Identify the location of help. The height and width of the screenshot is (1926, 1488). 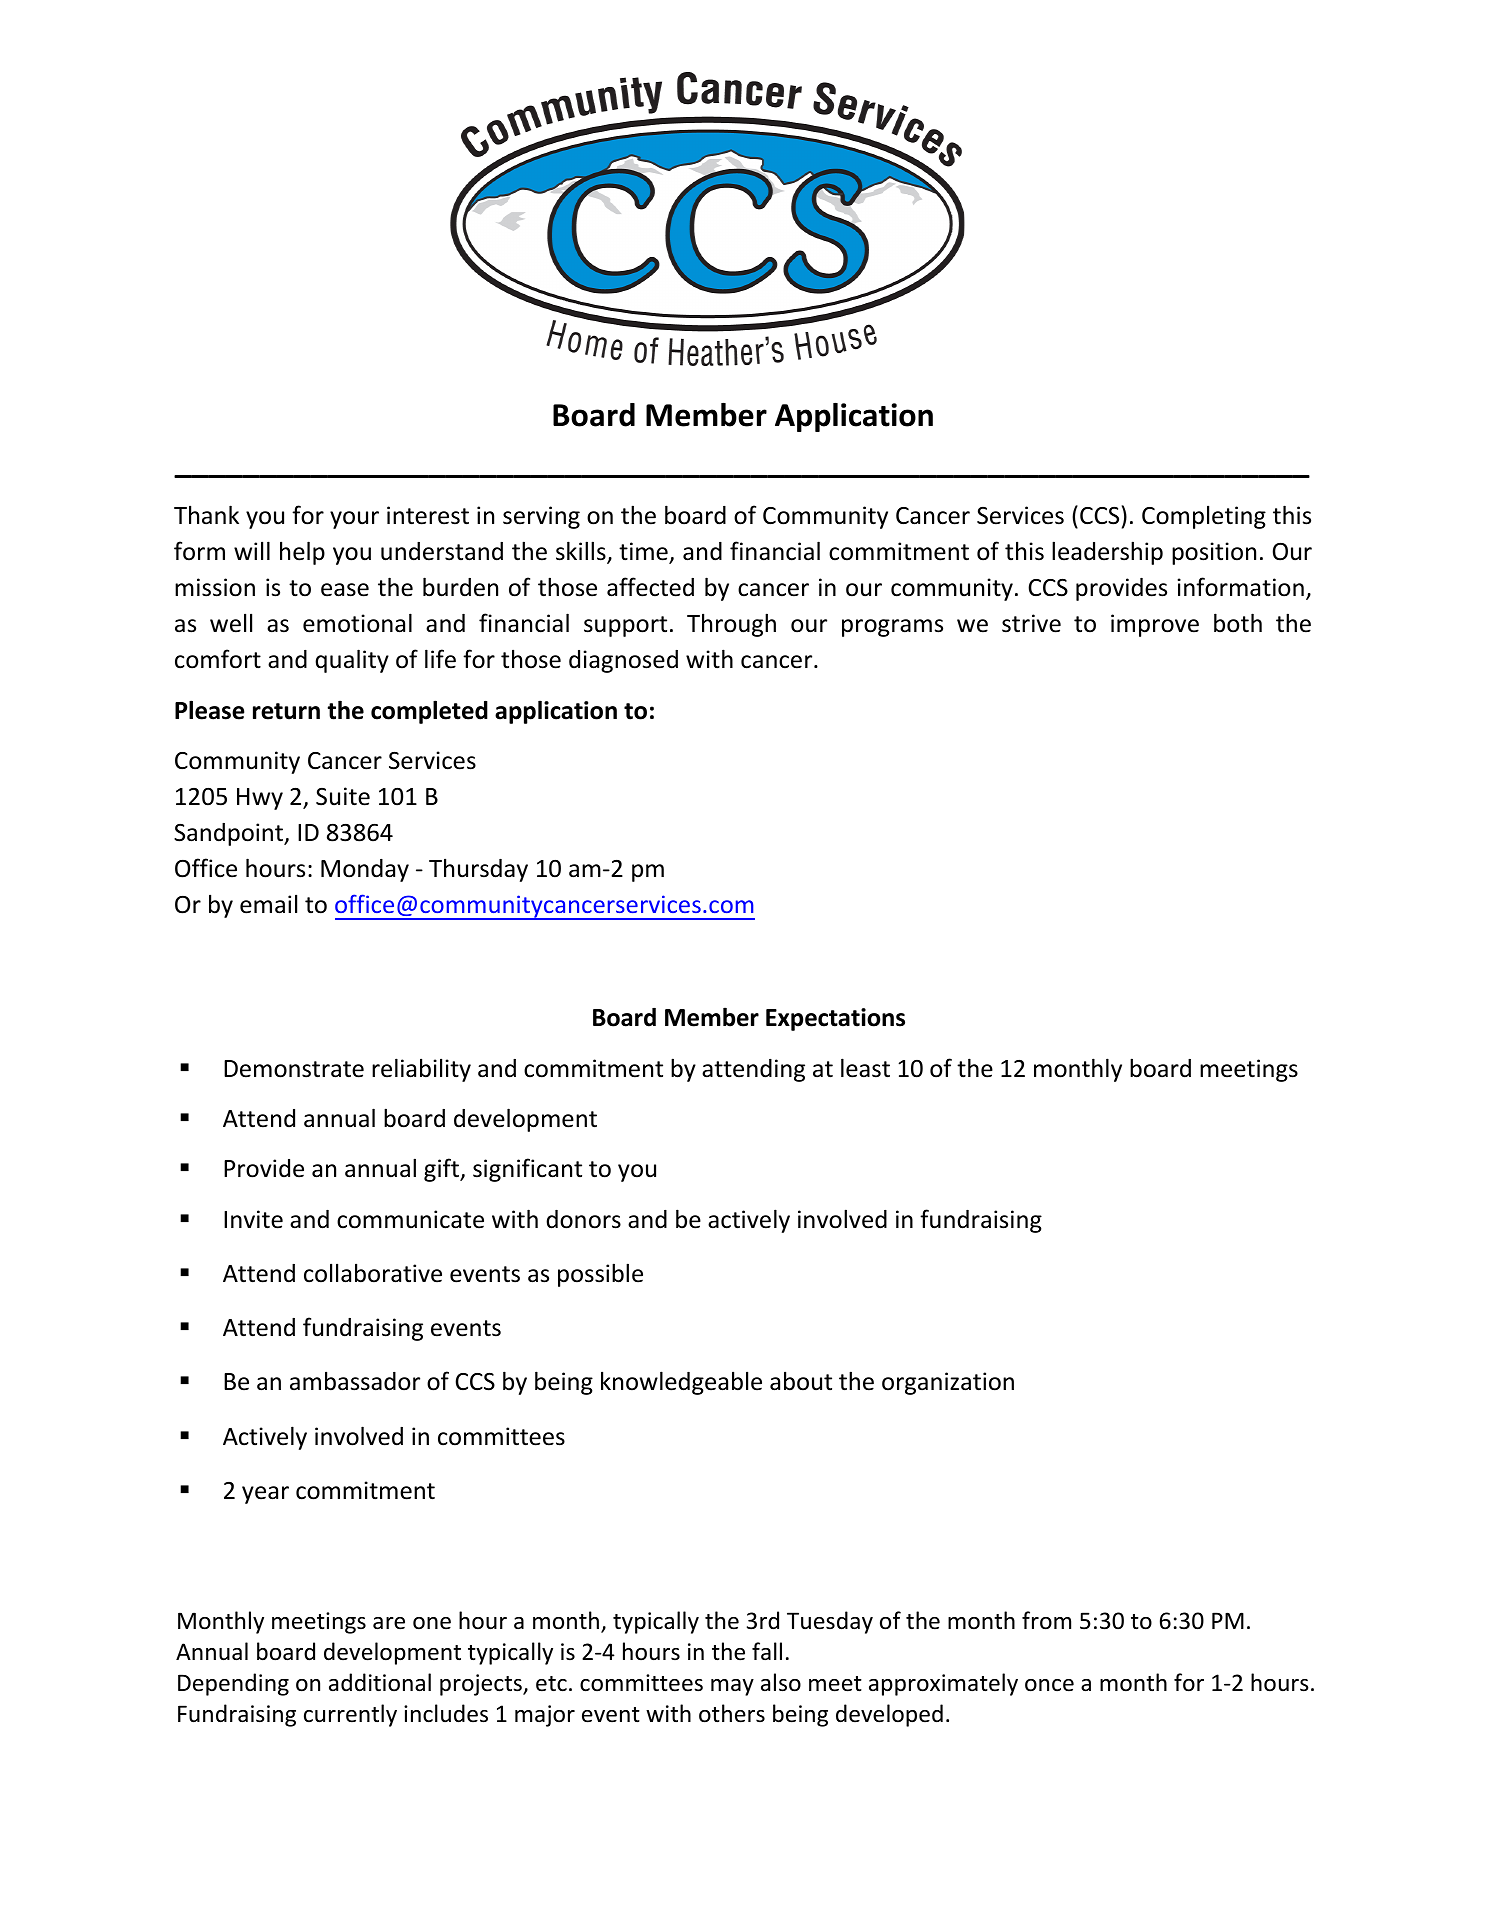
(302, 553).
